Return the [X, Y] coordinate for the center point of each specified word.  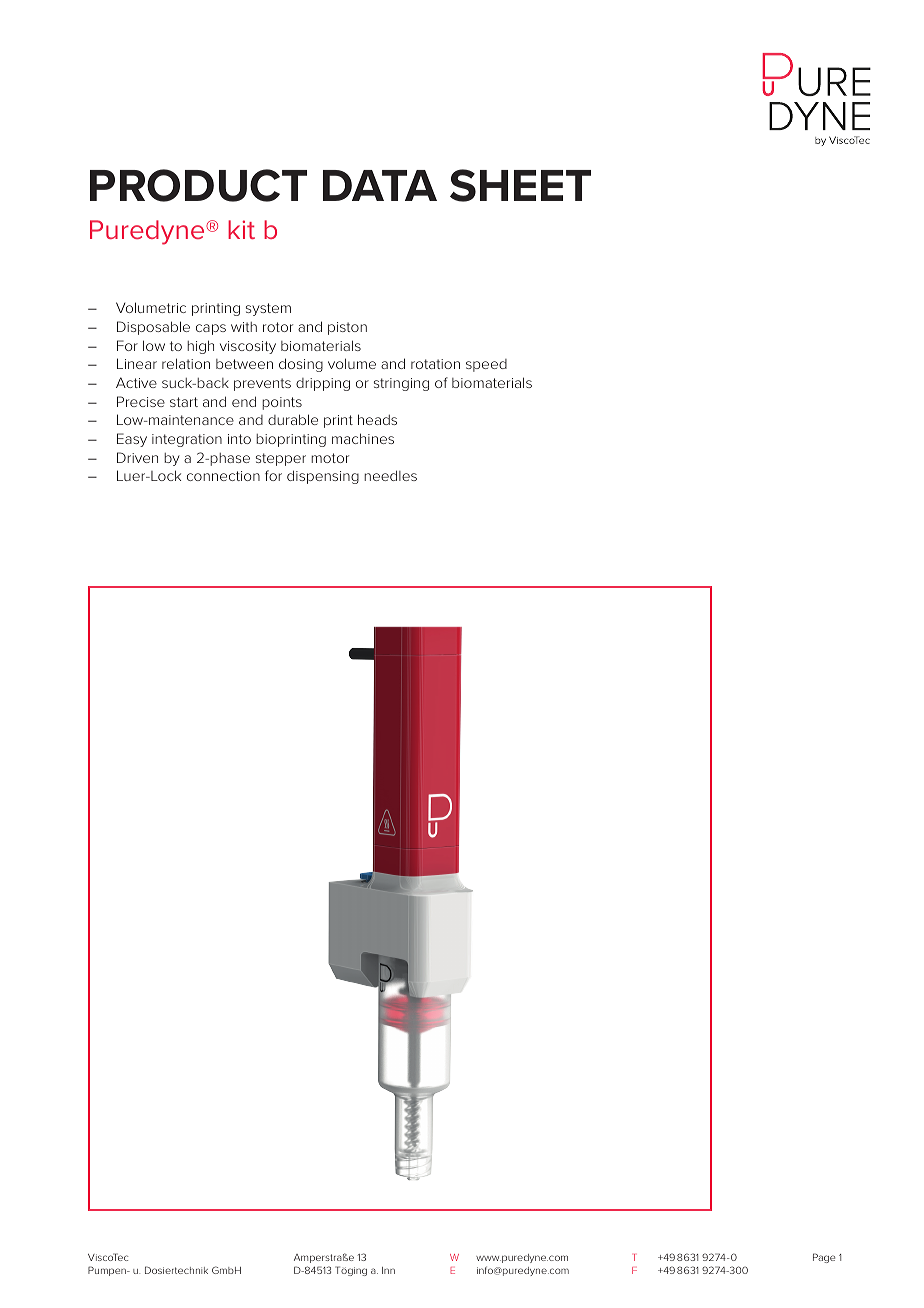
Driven [137, 457]
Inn [388, 1270]
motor [330, 458]
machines [363, 438]
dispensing [323, 477]
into [239, 439]
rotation [435, 364]
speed [486, 365]
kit [241, 229]
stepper [281, 459]
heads [377, 419]
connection [223, 476]
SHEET [520, 185]
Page [824, 1258]
